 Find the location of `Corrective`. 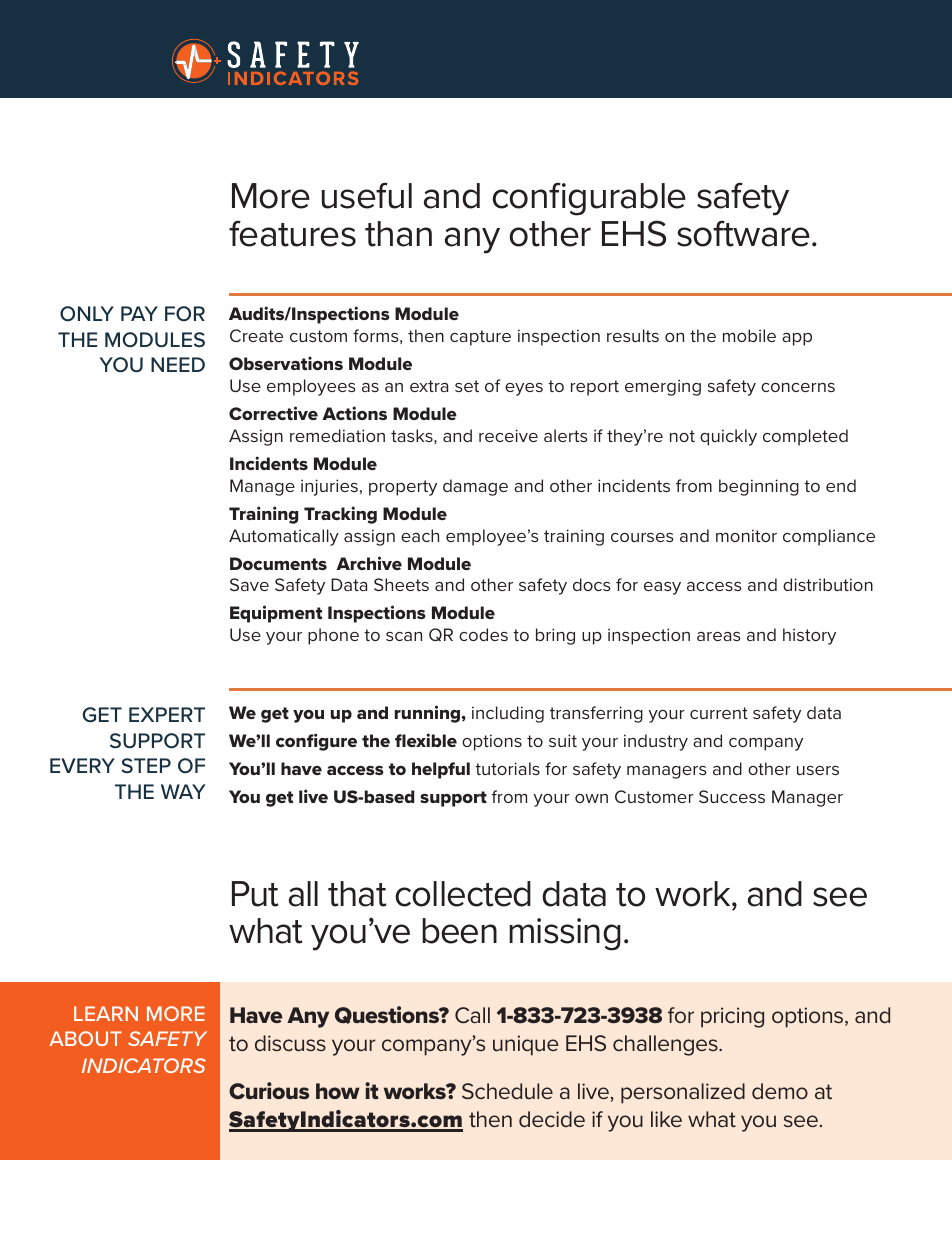

Corrective is located at coordinates (273, 413).
